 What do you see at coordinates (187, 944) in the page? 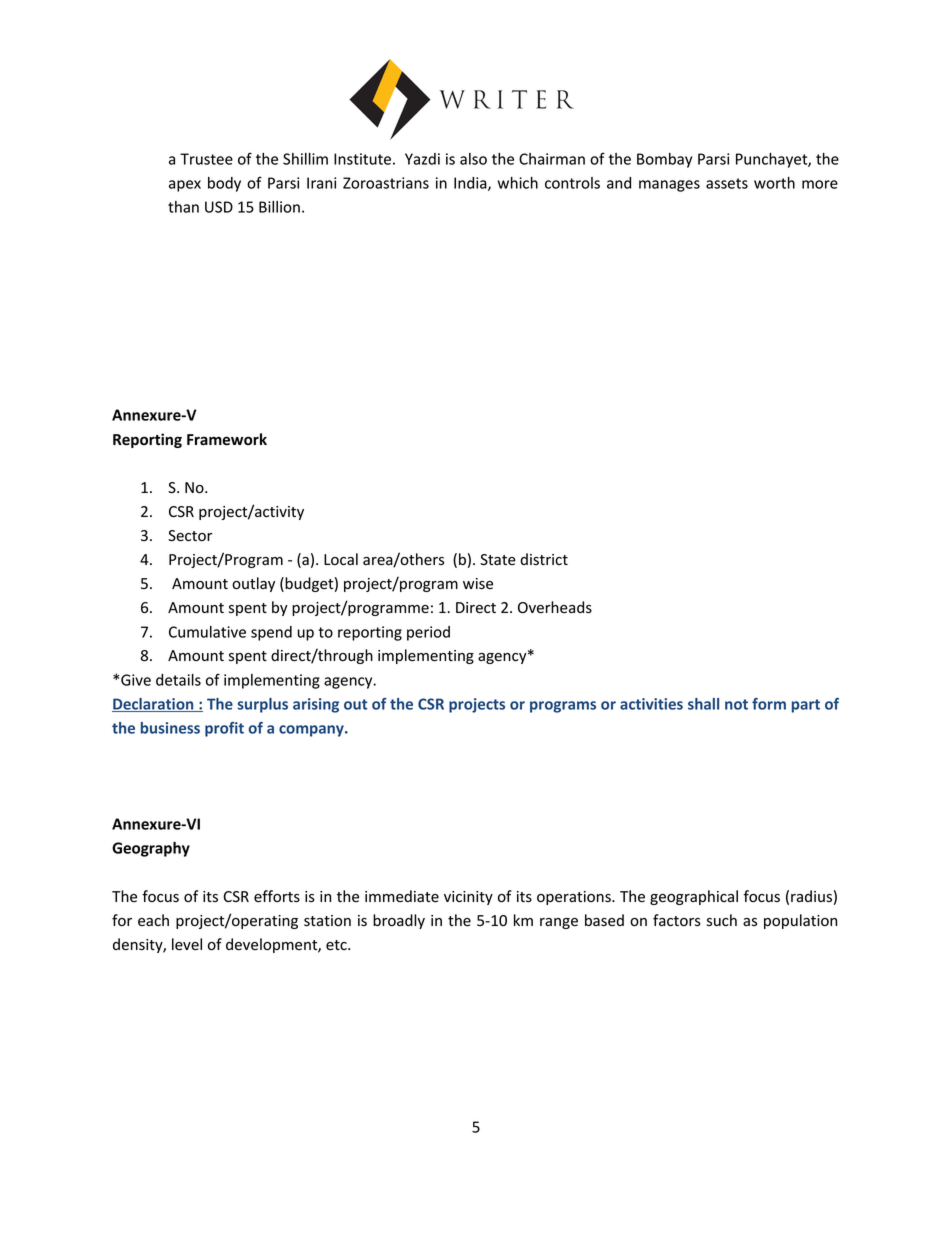
I see `level` at bounding box center [187, 944].
